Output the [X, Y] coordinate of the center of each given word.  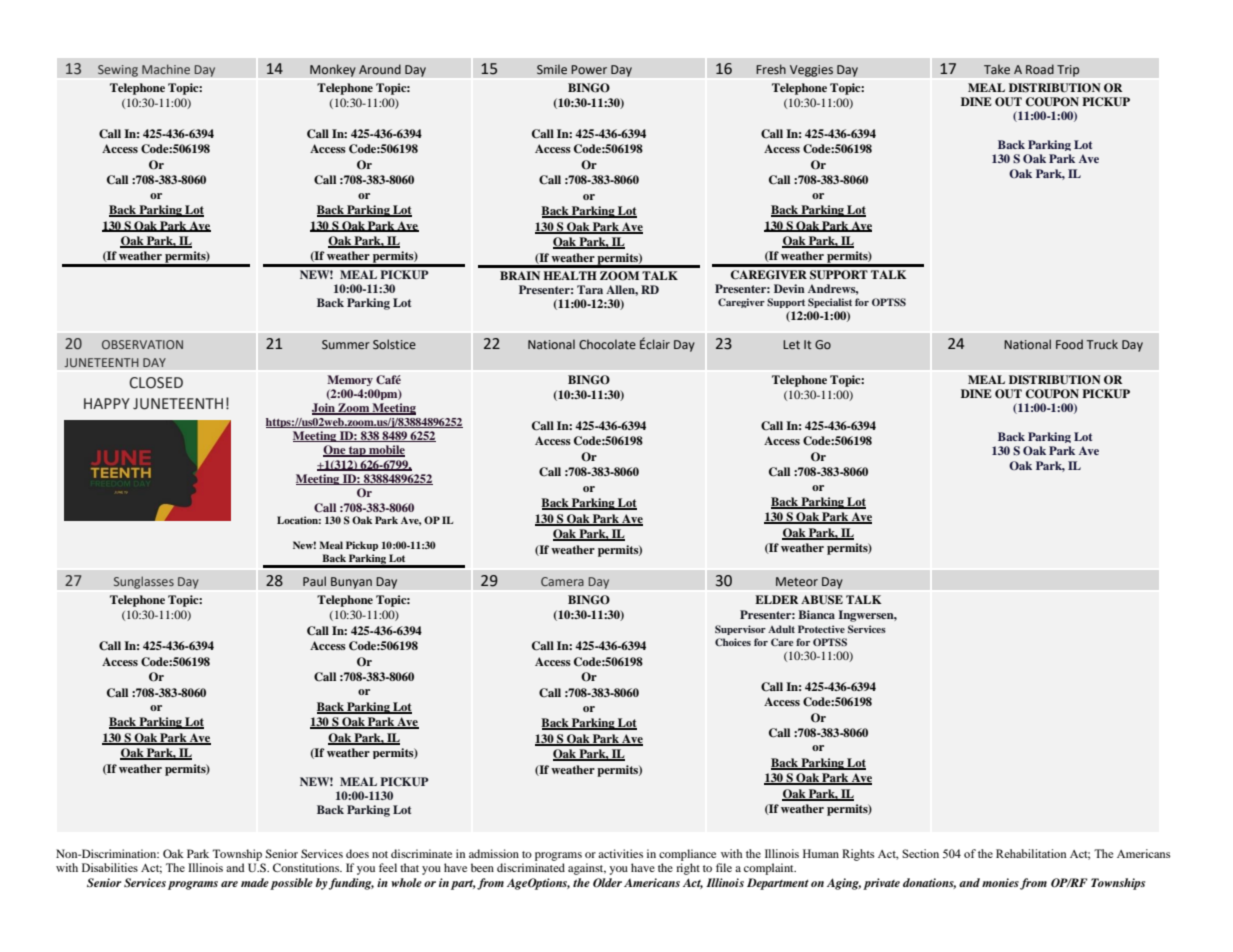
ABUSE [822, 600]
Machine [166, 69]
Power [589, 69]
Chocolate [607, 344]
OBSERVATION [142, 344]
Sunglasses [144, 582]
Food [1069, 344]
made [255, 882]
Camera [562, 581]
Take [997, 69]
